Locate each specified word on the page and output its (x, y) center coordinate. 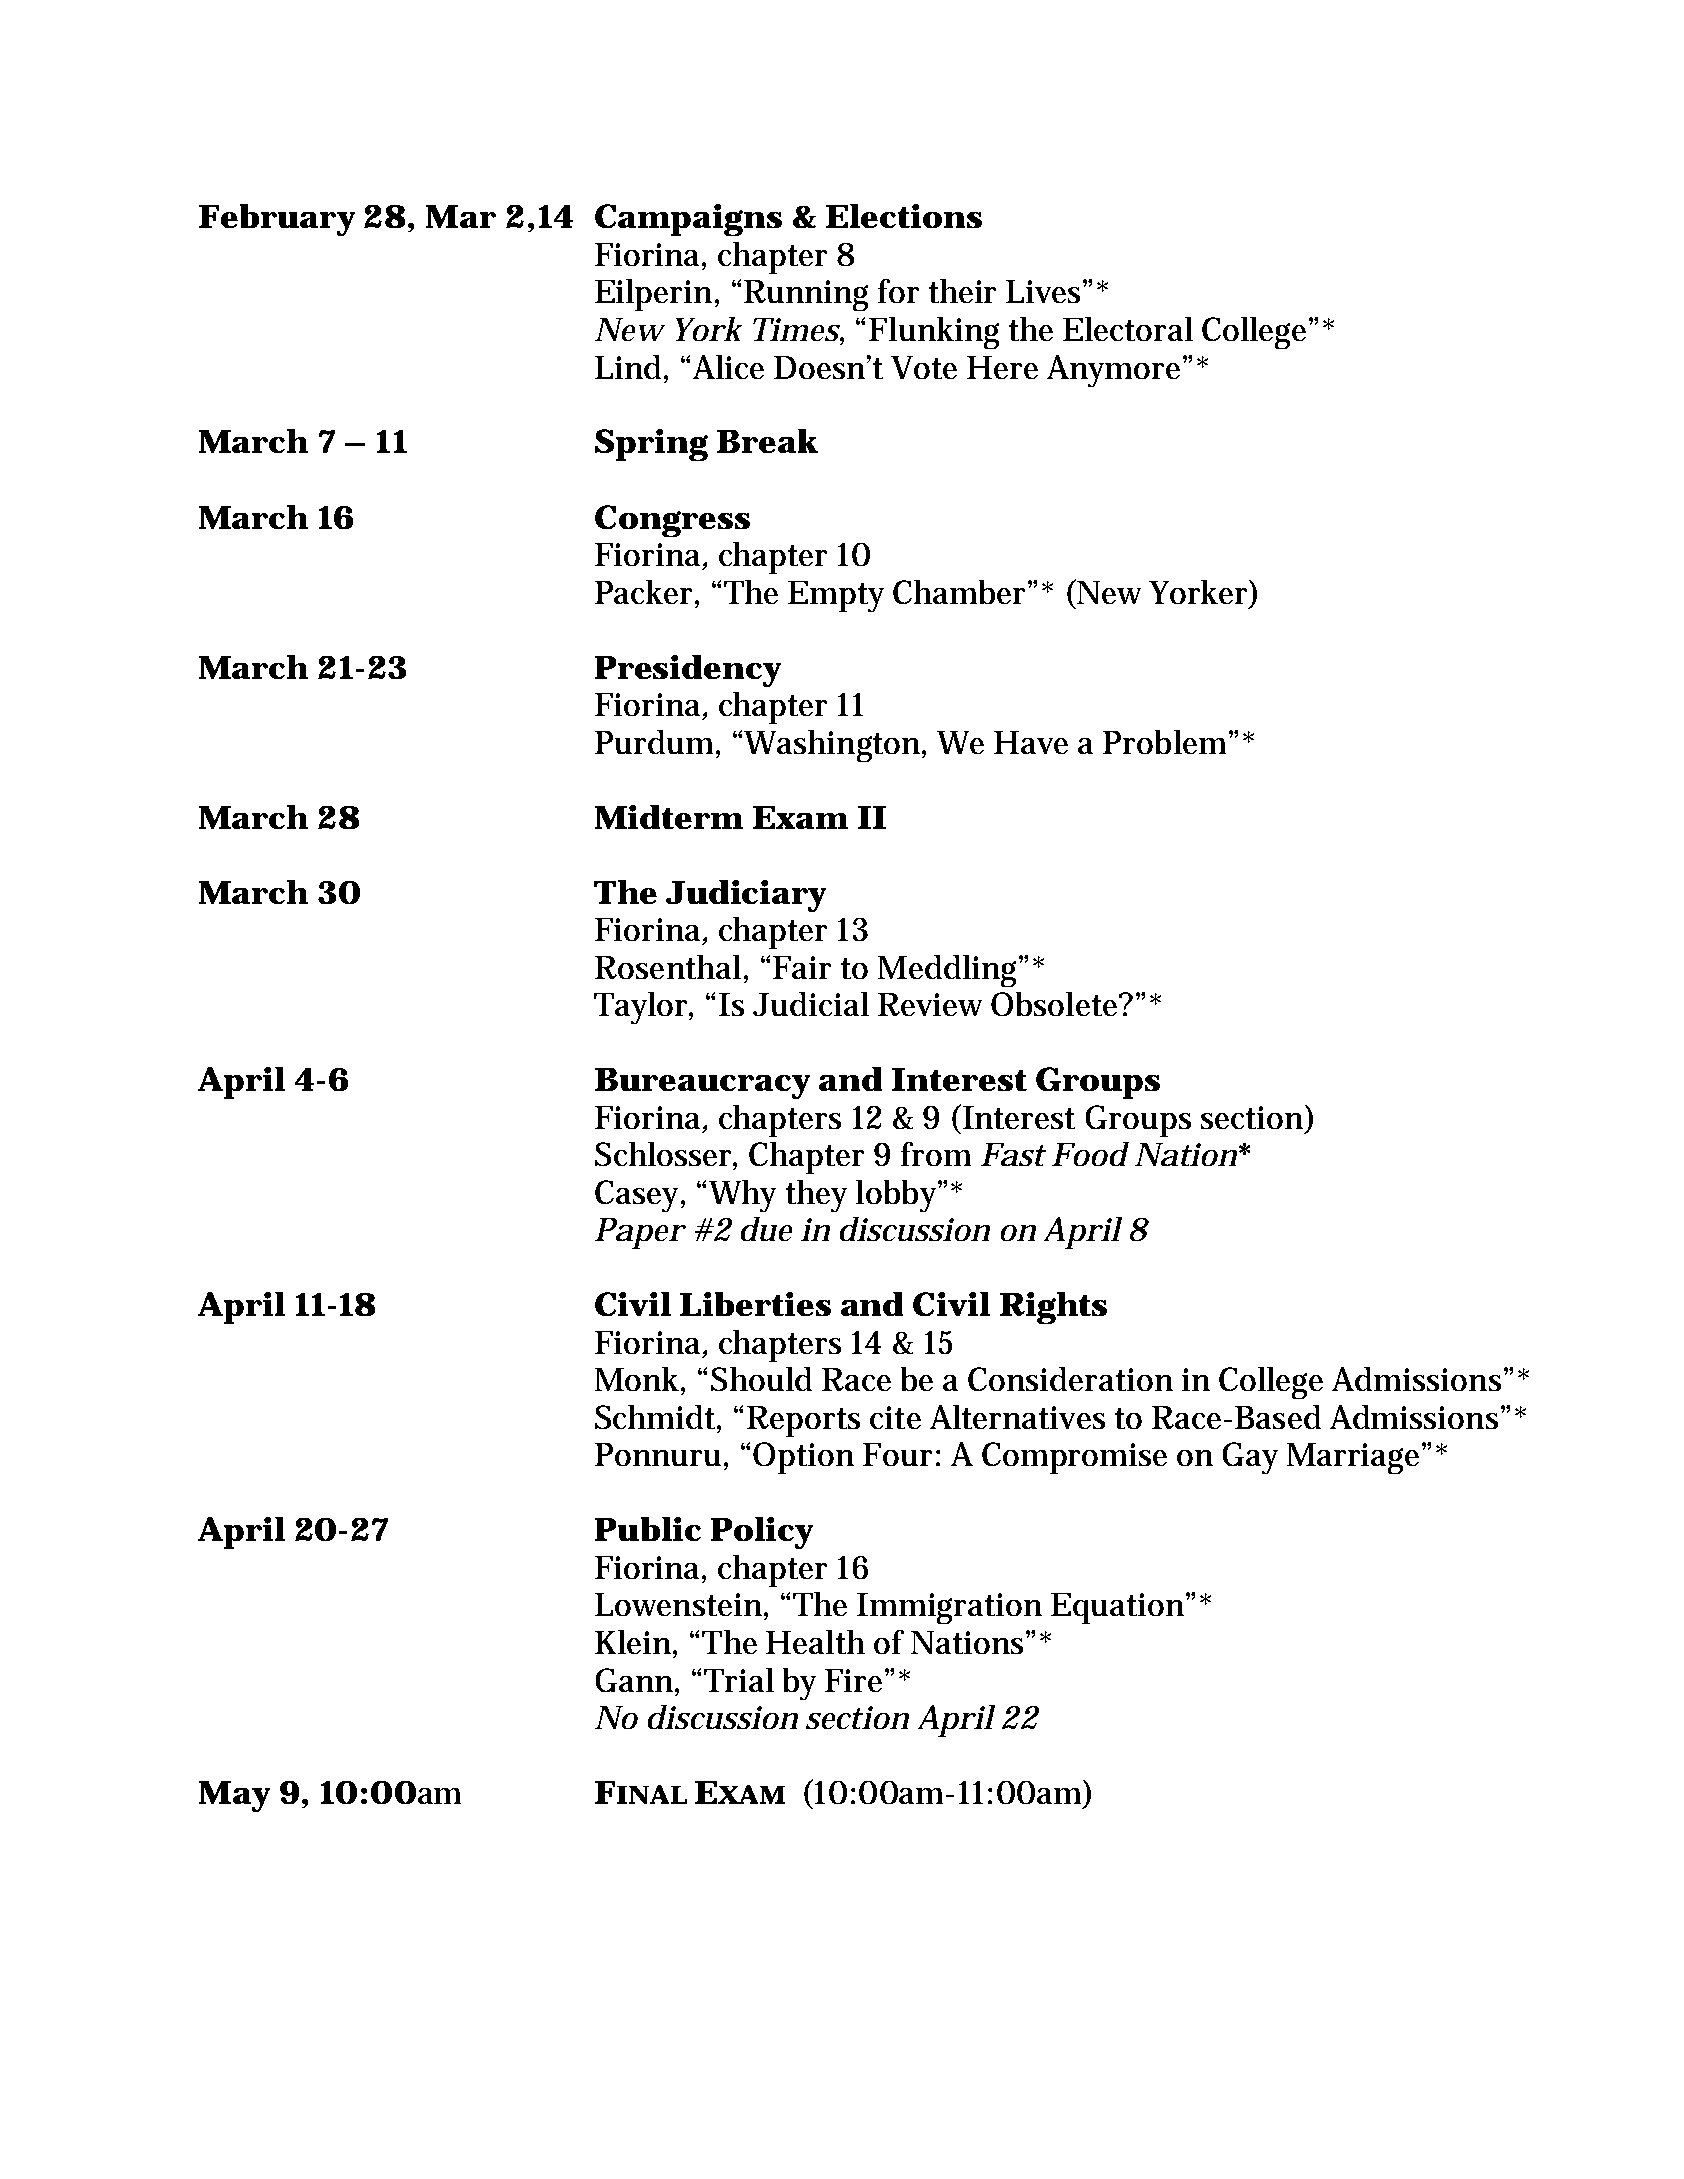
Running (806, 295)
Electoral (1128, 329)
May (234, 1796)
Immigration (949, 1608)
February (277, 220)
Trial (739, 1680)
